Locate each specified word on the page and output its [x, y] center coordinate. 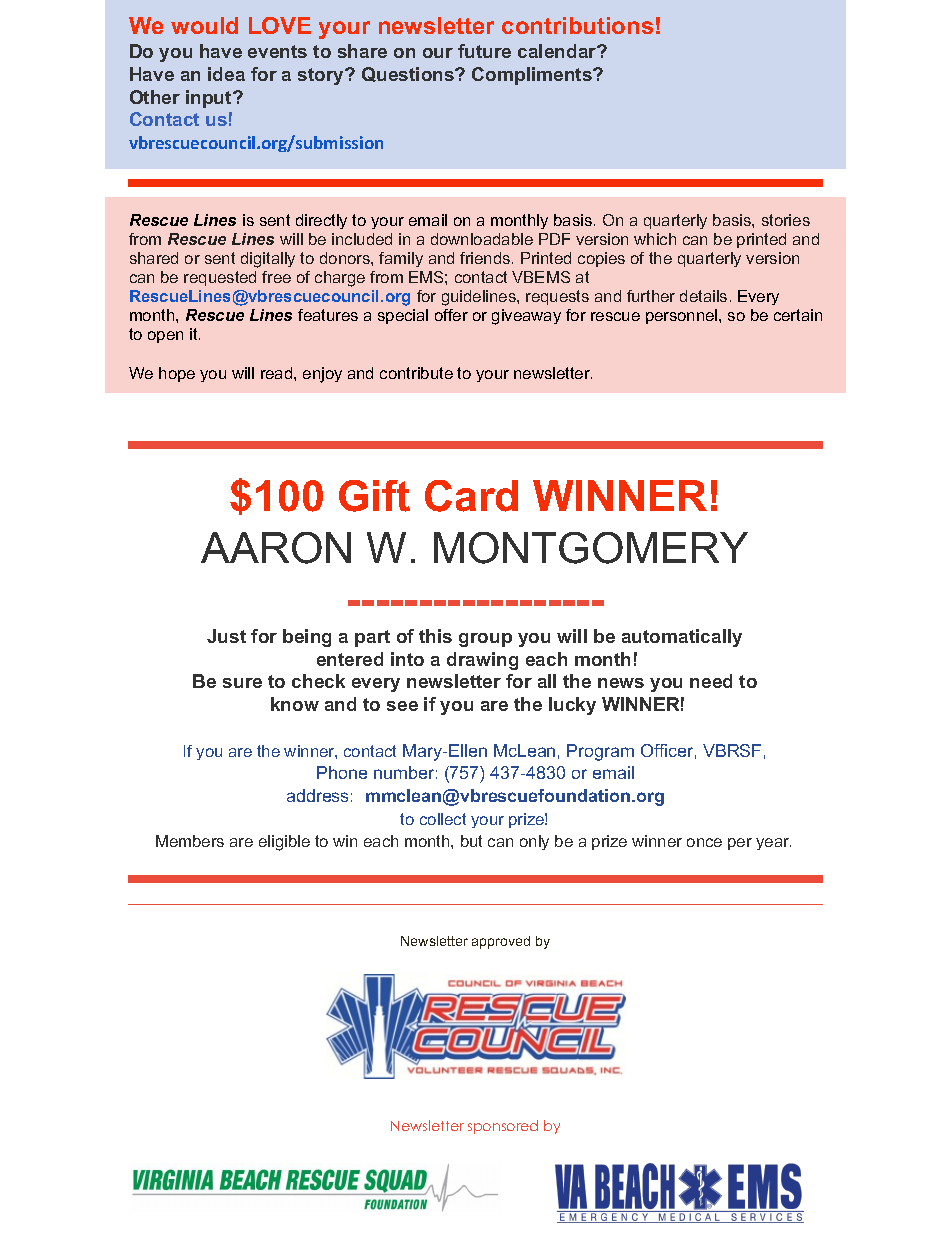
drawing [482, 661]
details [703, 296]
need [711, 681]
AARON [276, 548]
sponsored [503, 1127]
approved [501, 942]
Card [471, 496]
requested [220, 278]
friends [486, 258]
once [704, 842]
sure [242, 683]
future [484, 51]
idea [226, 74]
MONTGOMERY [591, 548]
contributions [577, 25]
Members [190, 841]
